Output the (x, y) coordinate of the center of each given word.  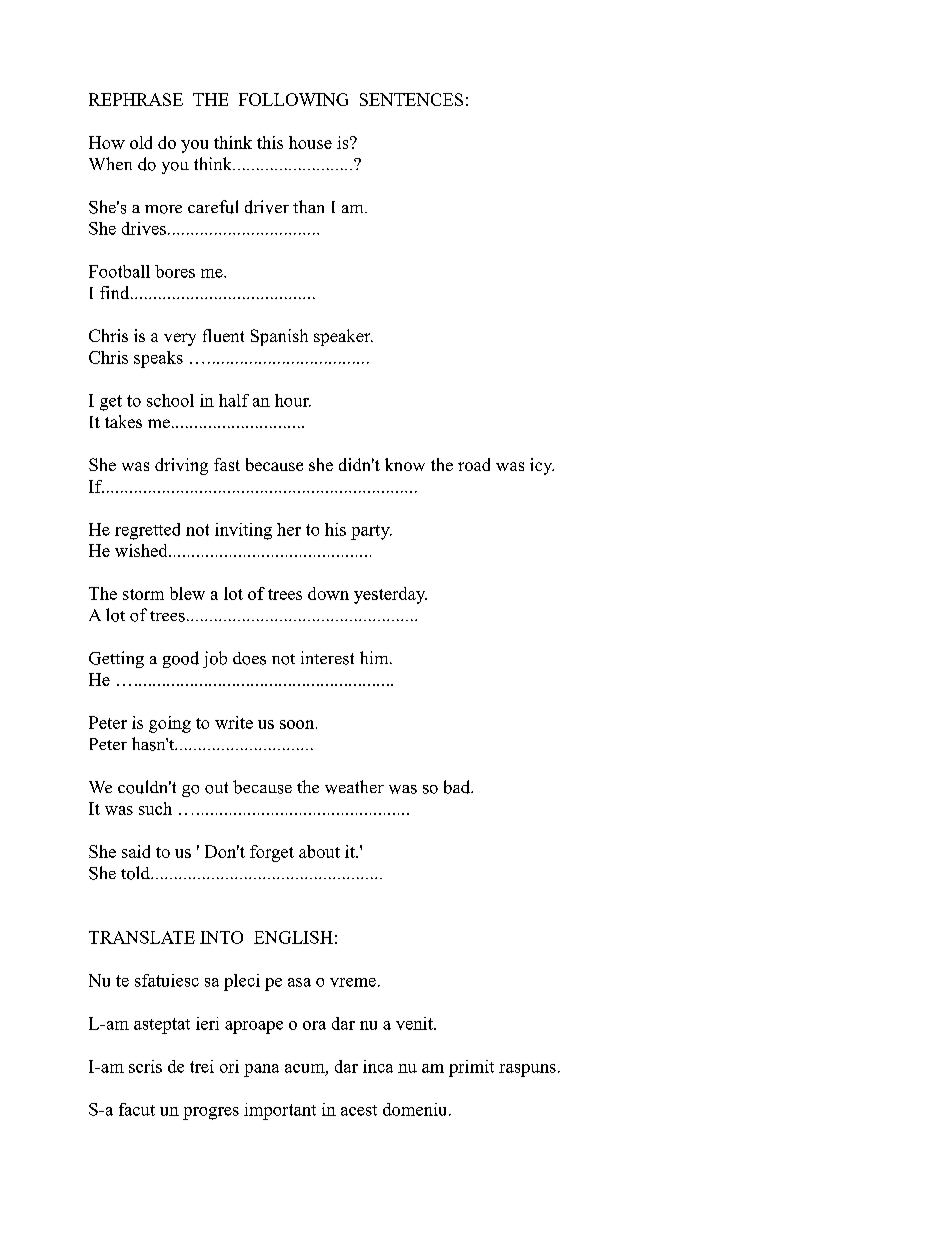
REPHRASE (136, 99)
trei (202, 1066)
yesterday (390, 595)
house (310, 142)
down (328, 593)
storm (143, 594)
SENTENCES (411, 99)
